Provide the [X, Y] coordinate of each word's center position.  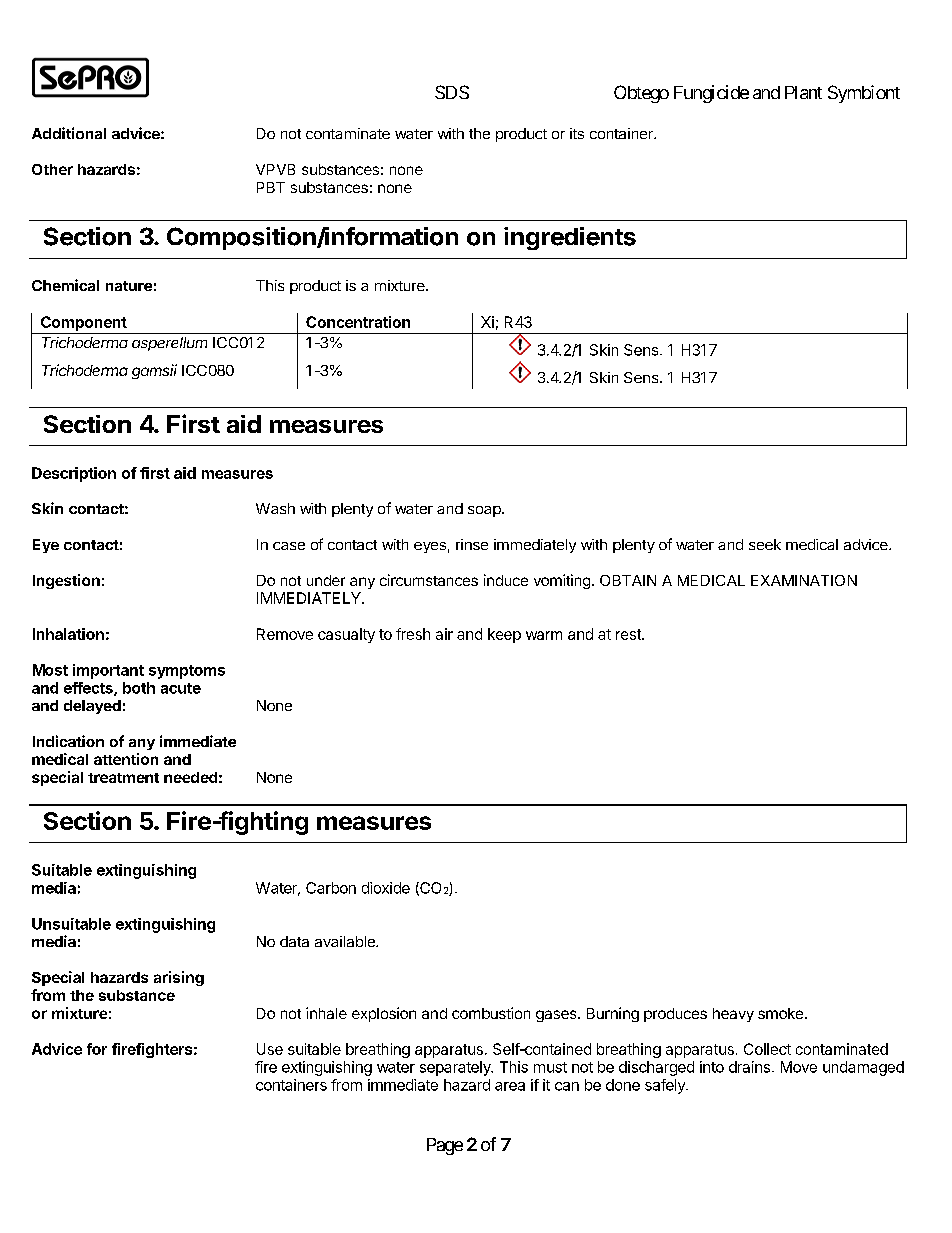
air [444, 634]
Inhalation [68, 634]
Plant [803, 92]
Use [270, 1049]
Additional [69, 133]
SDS [452, 92]
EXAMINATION [804, 580]
